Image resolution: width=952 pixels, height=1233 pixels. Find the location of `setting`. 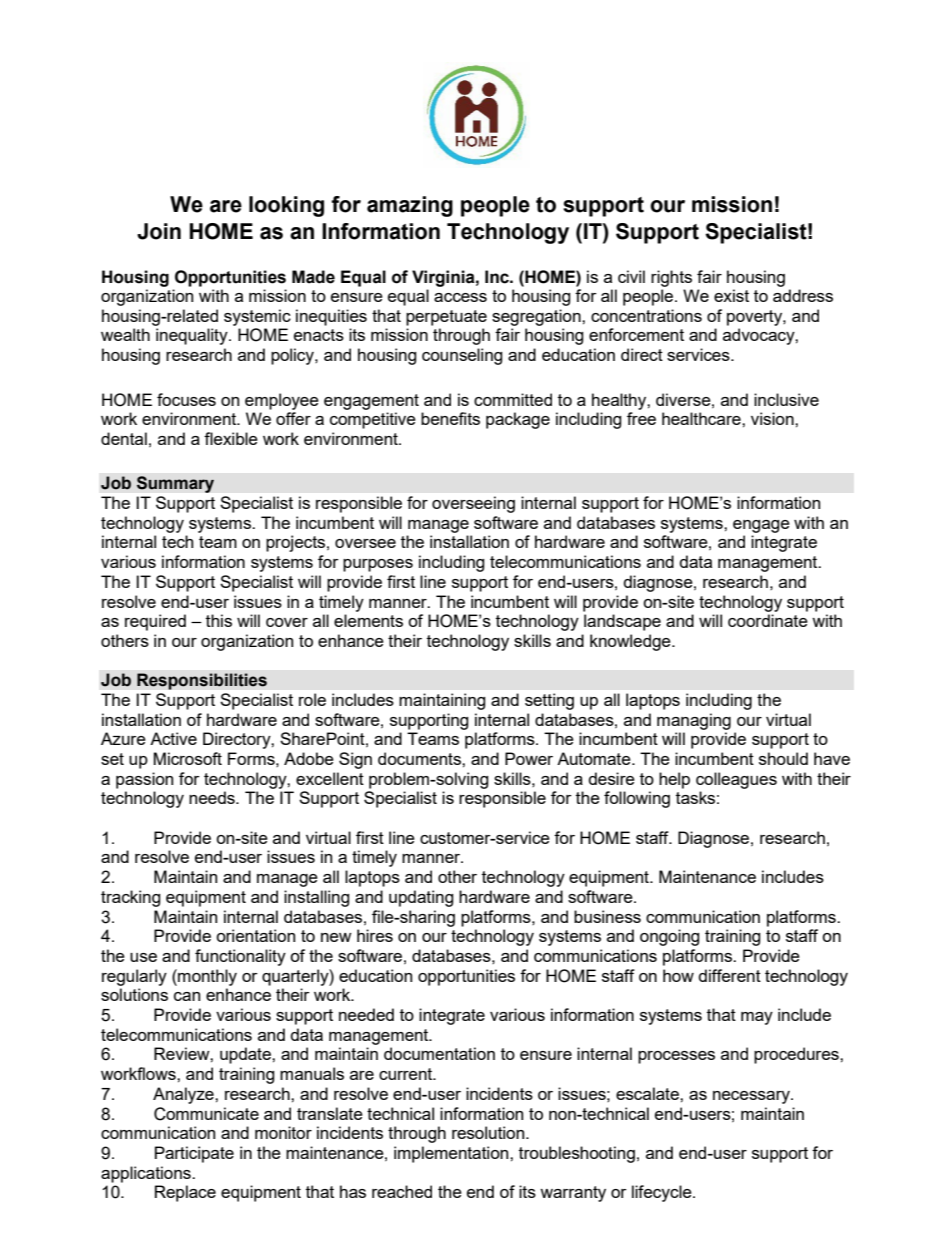

setting is located at coordinates (549, 701).
